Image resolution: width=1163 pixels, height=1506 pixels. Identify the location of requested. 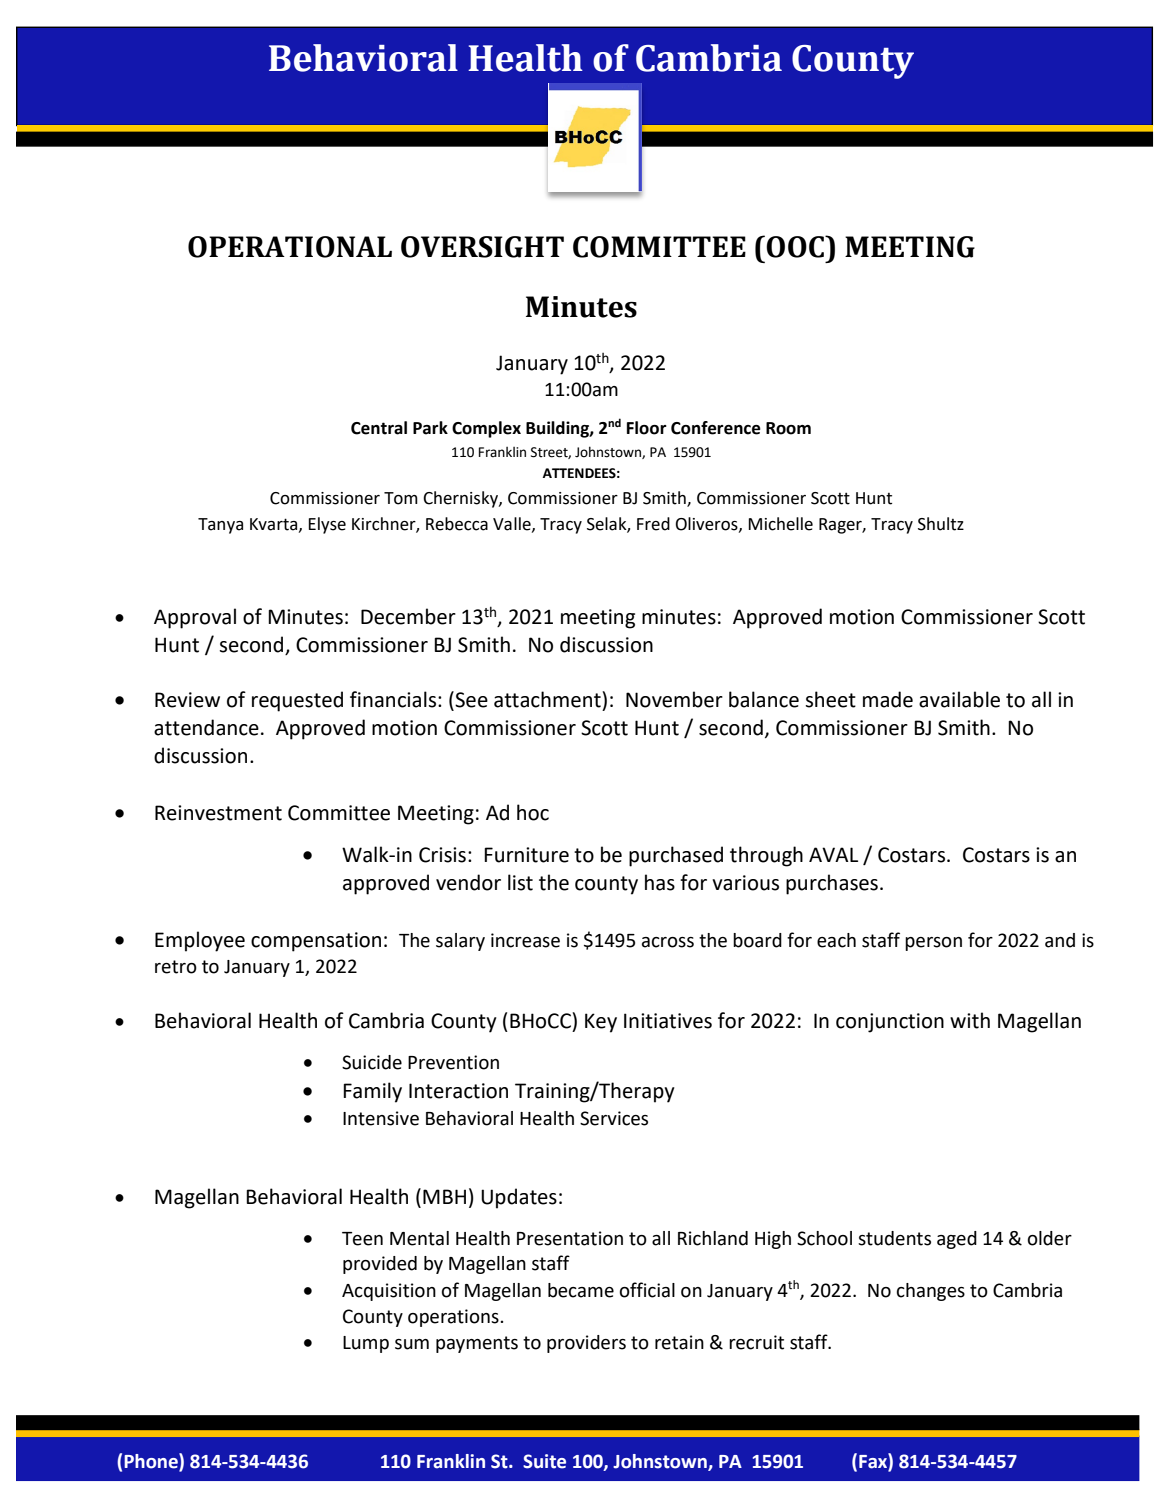
(297, 701).
